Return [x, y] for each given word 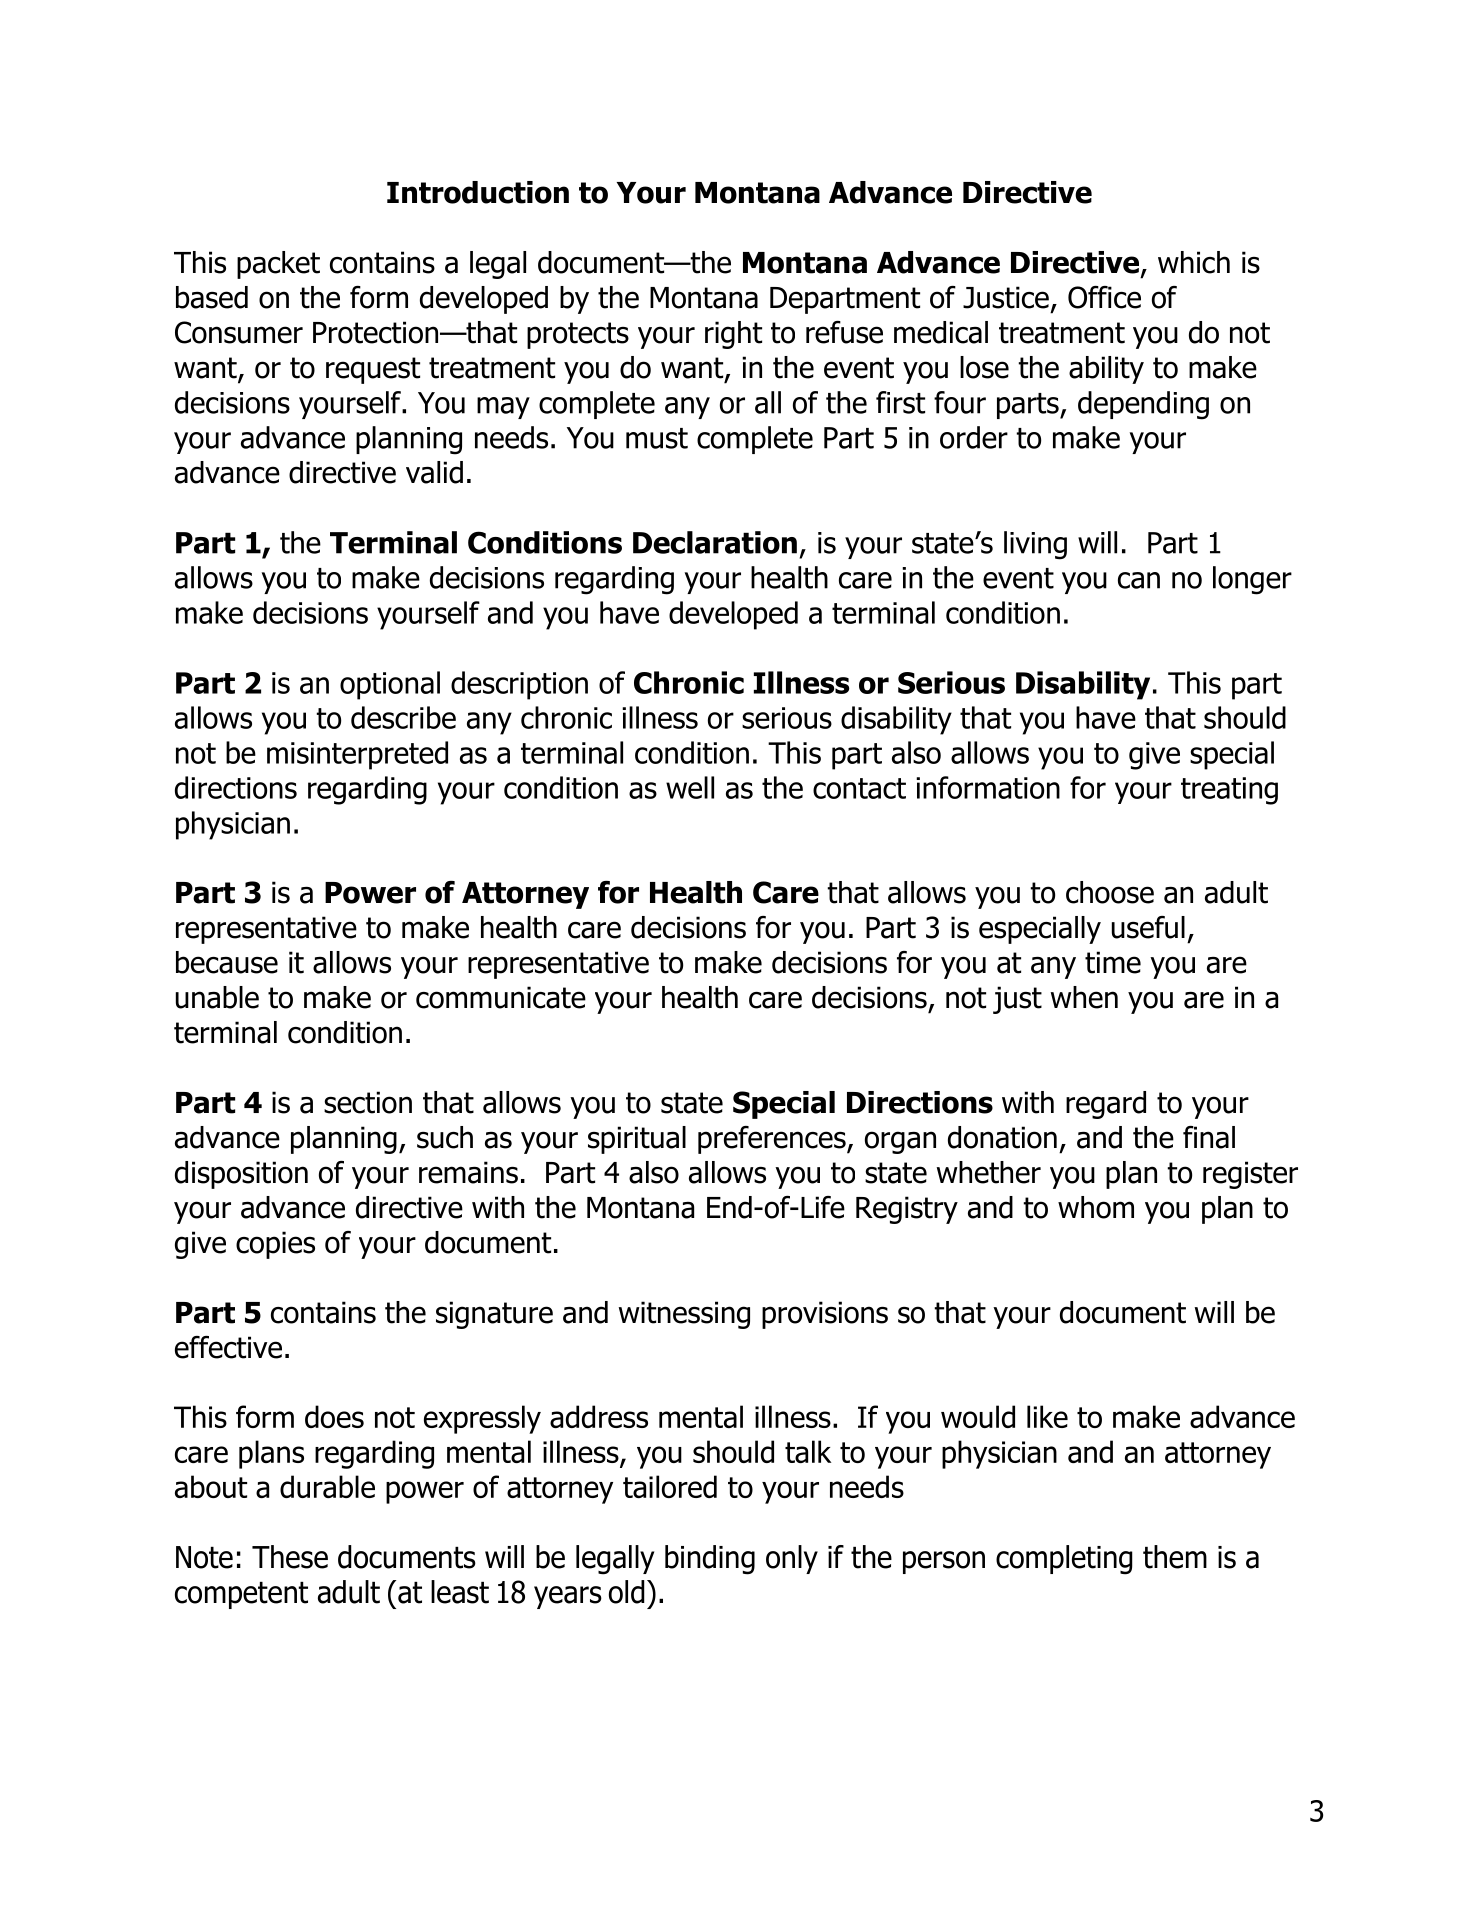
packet [278, 265]
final [1209, 1137]
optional [390, 685]
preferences [773, 1140]
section [368, 1102]
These [290, 1557]
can [1139, 580]
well [690, 787]
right [733, 335]
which [1194, 262]
